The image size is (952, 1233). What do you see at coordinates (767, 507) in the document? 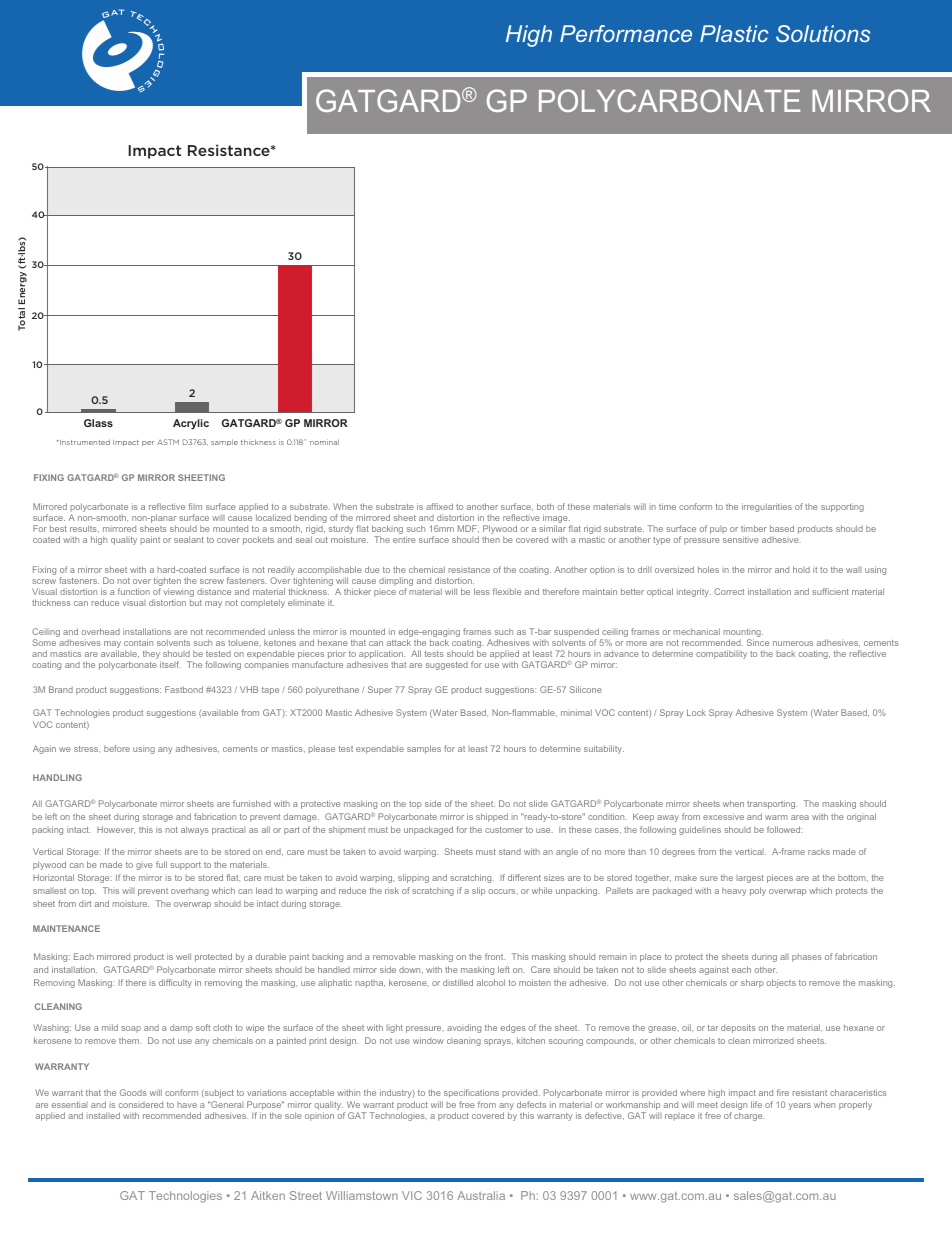
I see `irregularities` at bounding box center [767, 507].
